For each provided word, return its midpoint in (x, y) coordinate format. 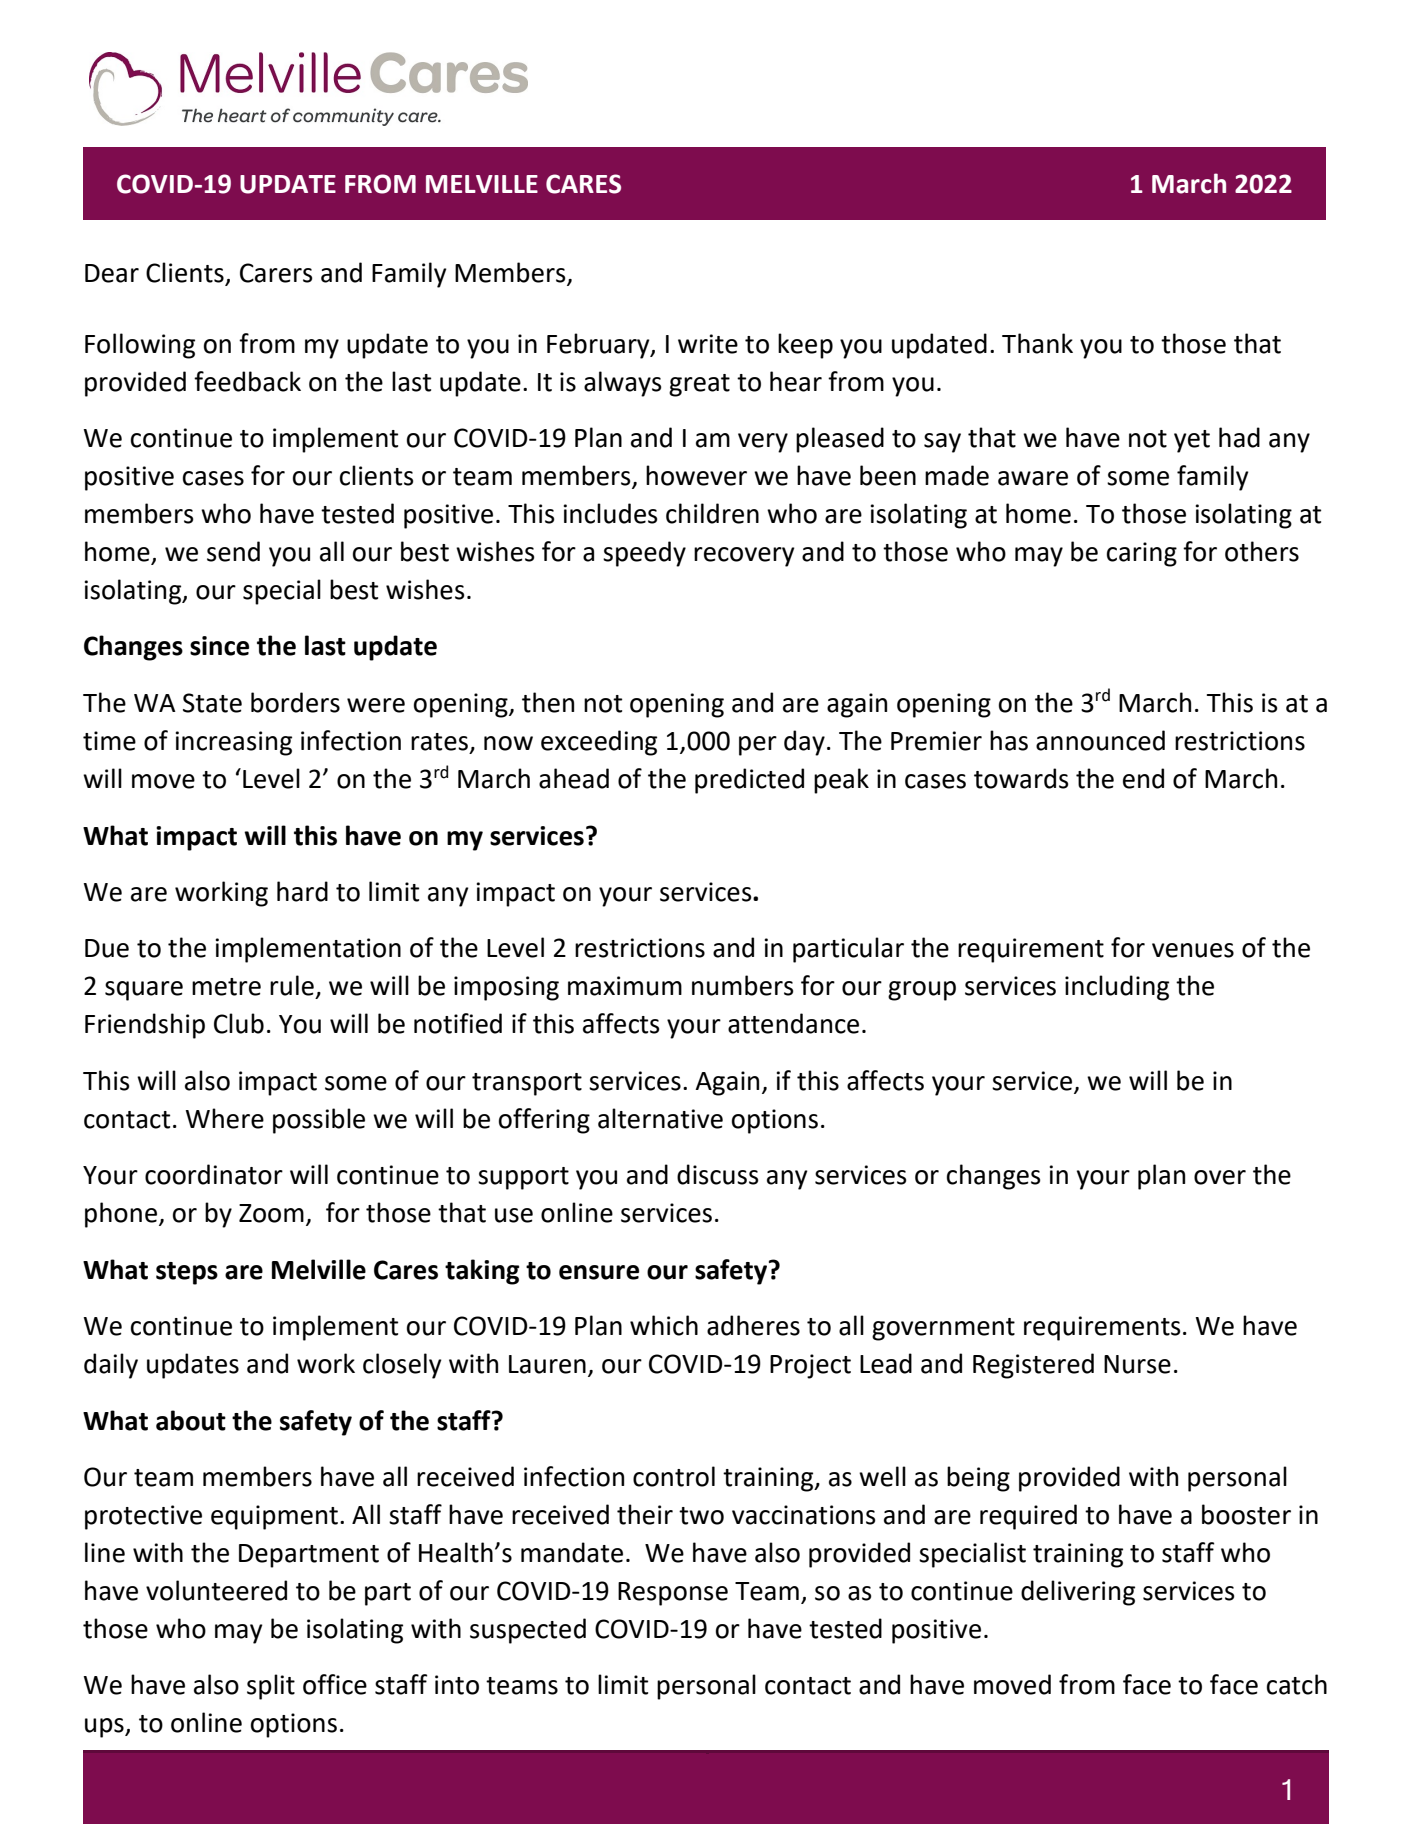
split (271, 1687)
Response (673, 1594)
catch (1297, 1684)
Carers (276, 273)
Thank (1037, 343)
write (708, 344)
